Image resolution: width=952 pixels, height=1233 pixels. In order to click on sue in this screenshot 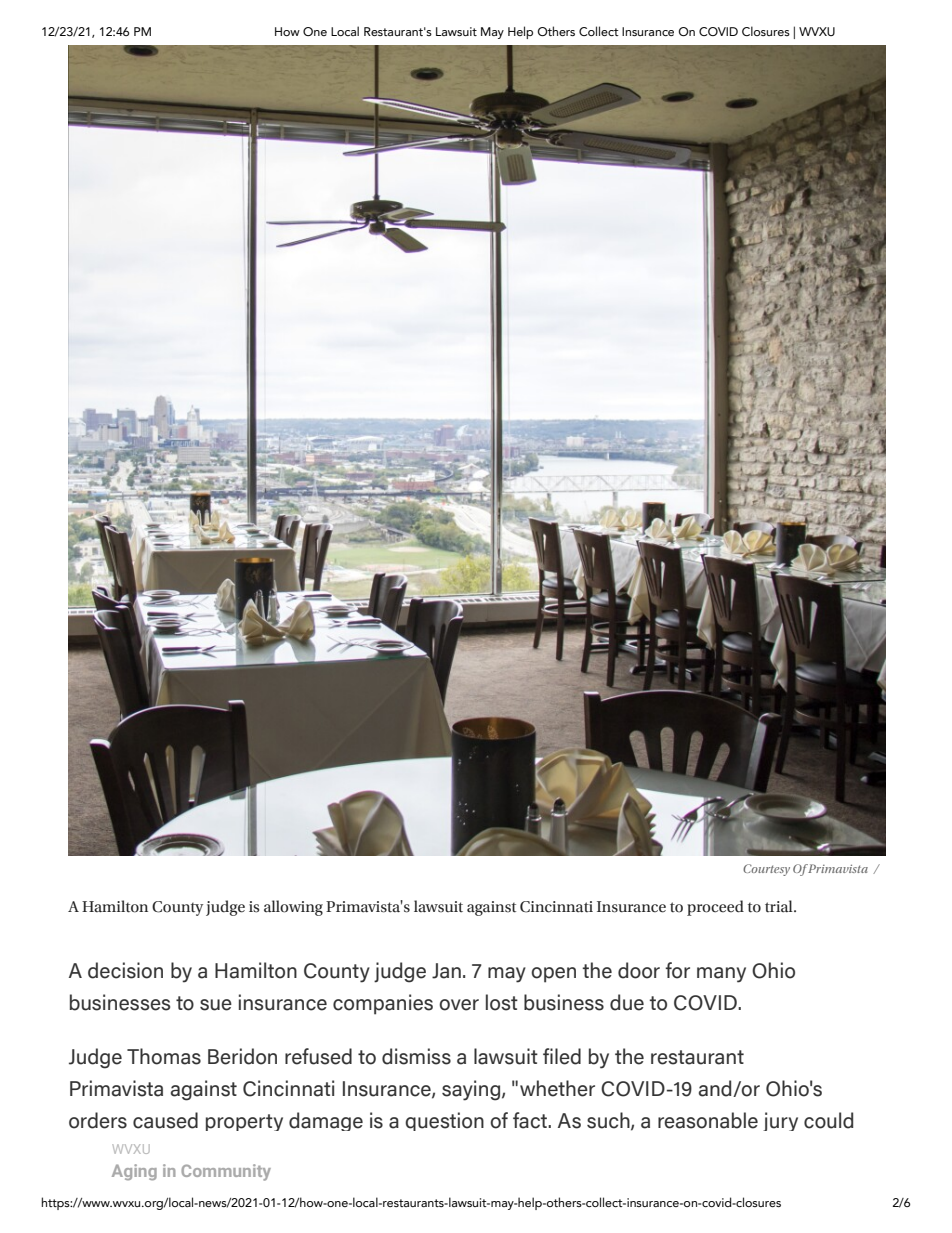, I will do `click(216, 1005)`.
